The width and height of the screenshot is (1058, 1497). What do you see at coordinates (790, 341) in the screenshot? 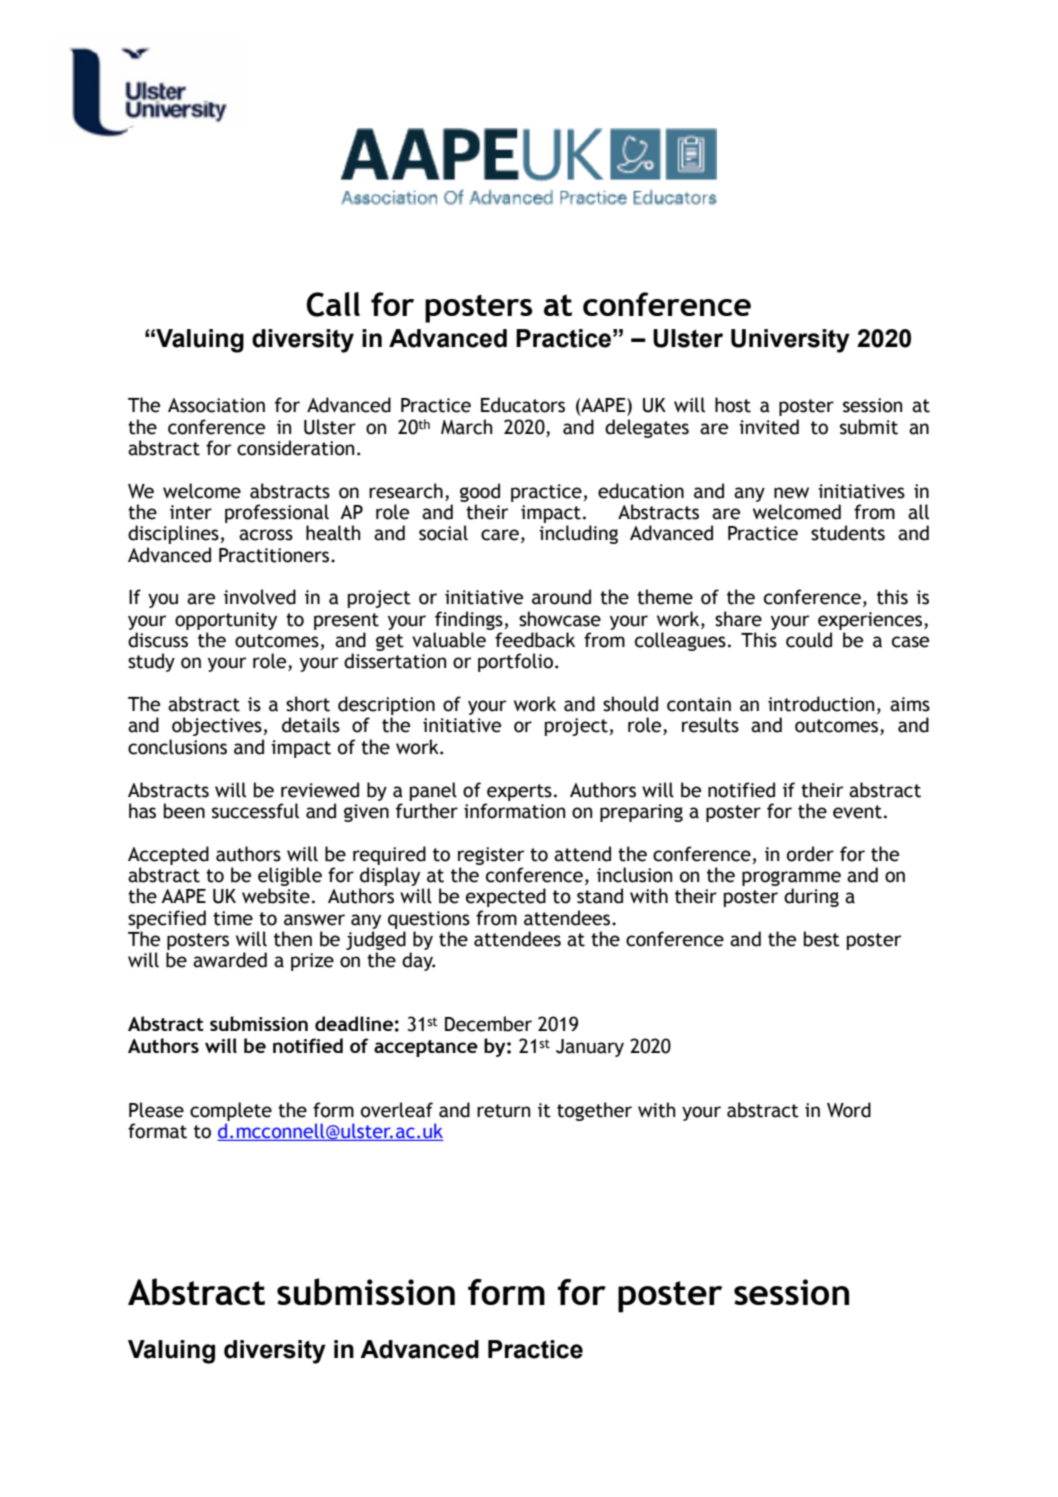
I see `University` at bounding box center [790, 341].
